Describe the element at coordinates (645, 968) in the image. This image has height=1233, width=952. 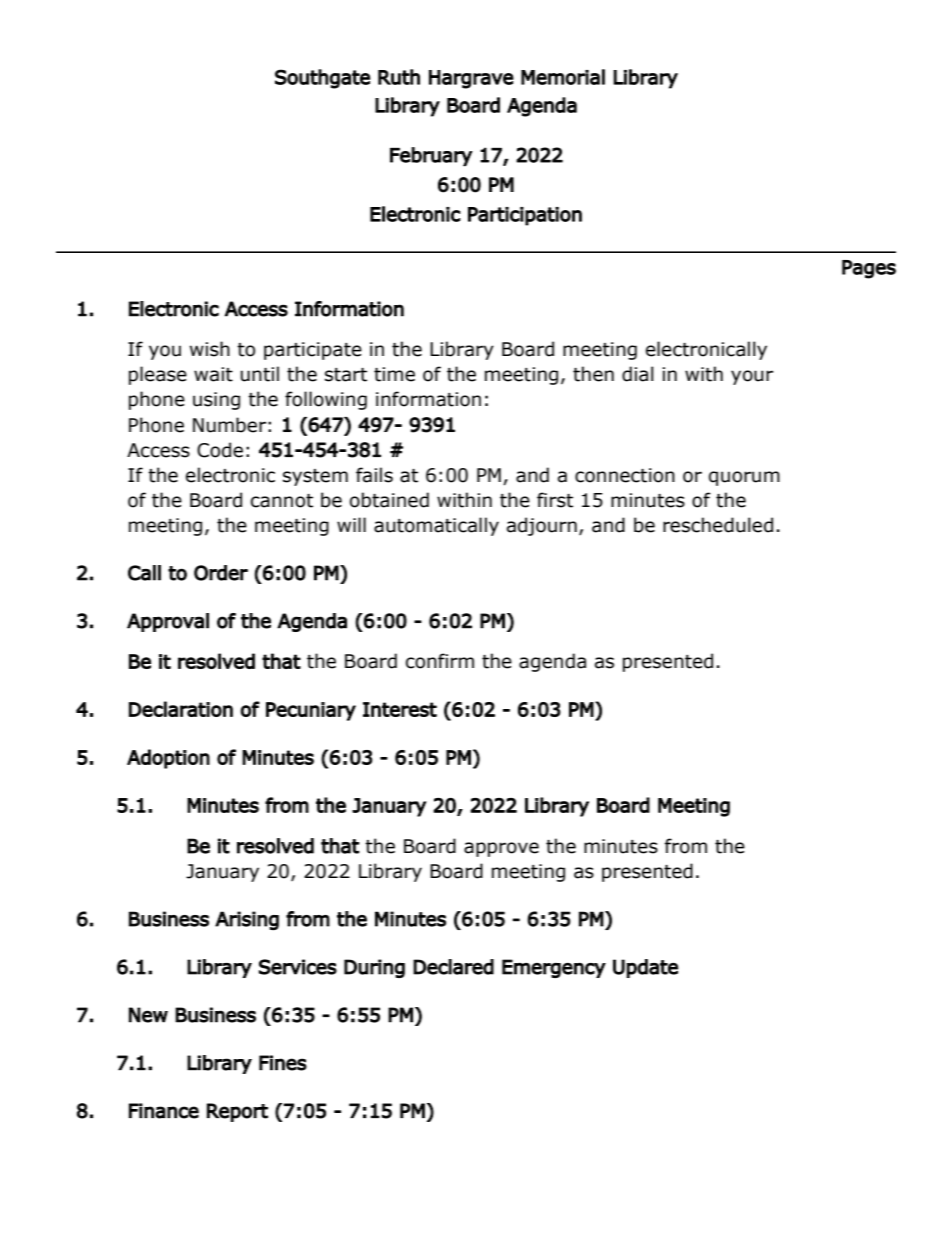
I see `Update` at that location.
